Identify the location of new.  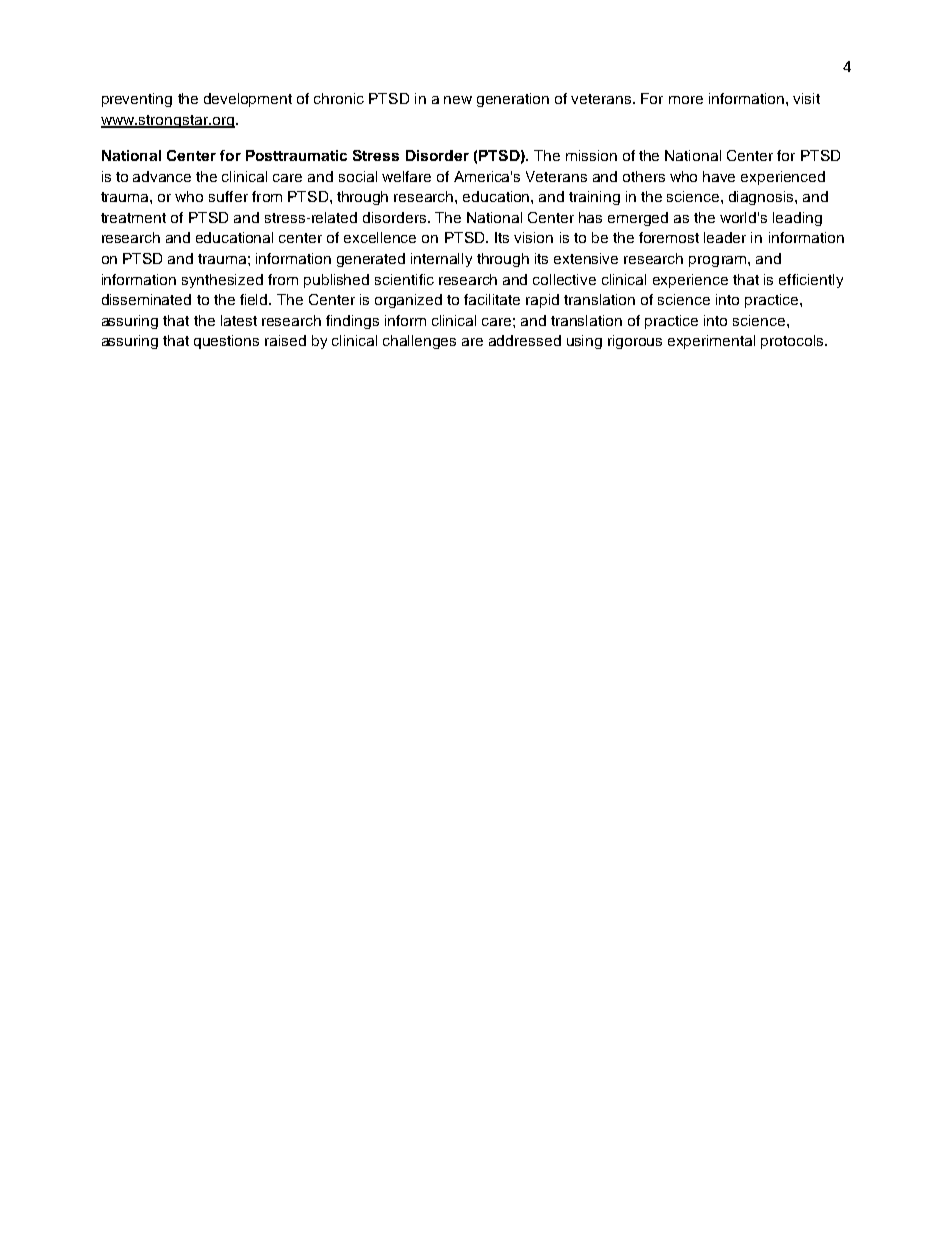
(458, 100).
